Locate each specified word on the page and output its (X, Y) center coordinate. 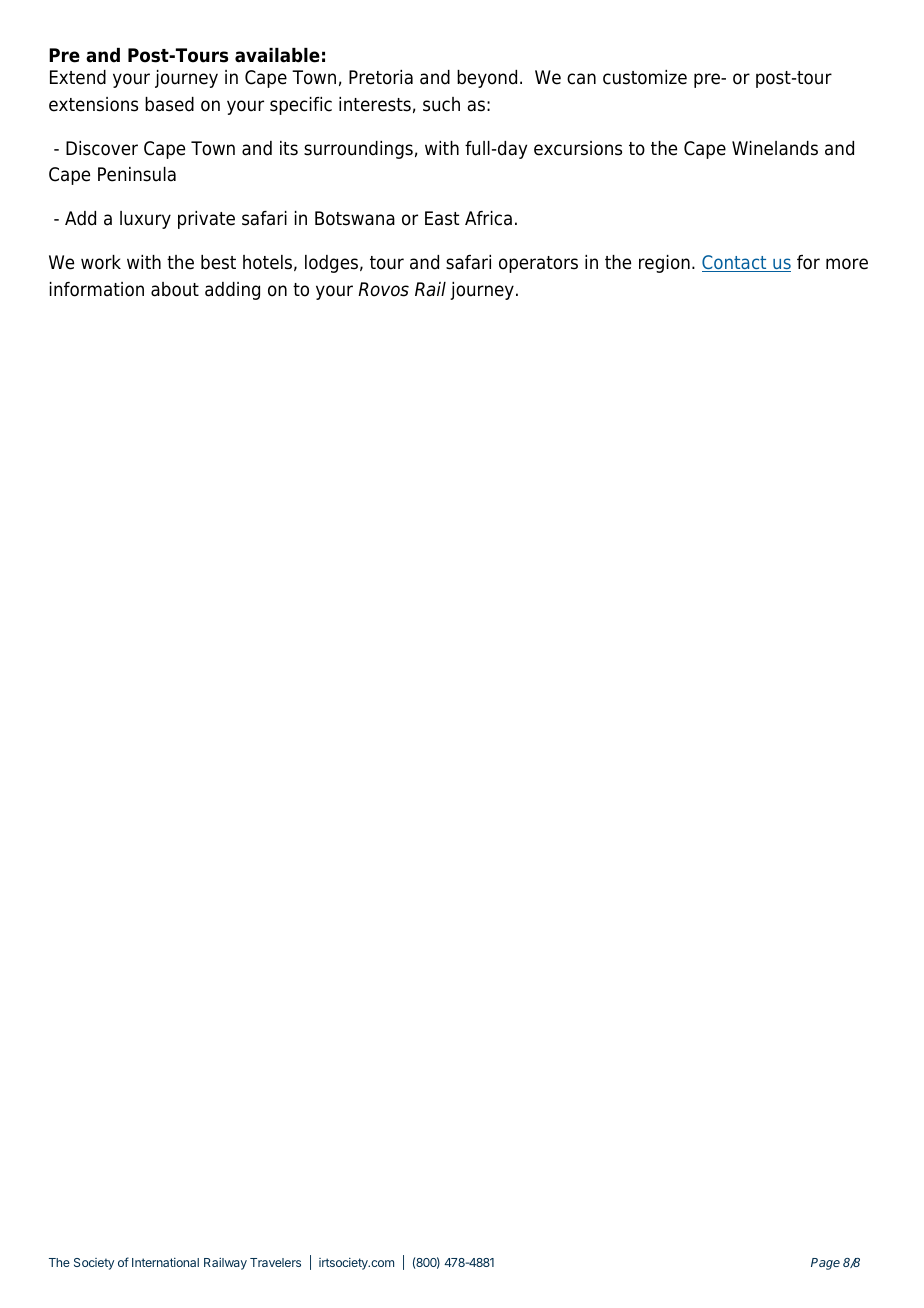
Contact (735, 263)
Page (825, 1264)
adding (232, 291)
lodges (331, 264)
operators (538, 264)
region (664, 264)
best (218, 262)
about (175, 289)
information (97, 289)
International (165, 1262)
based (169, 104)
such (441, 104)
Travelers (275, 1262)
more (847, 264)
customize (645, 77)
